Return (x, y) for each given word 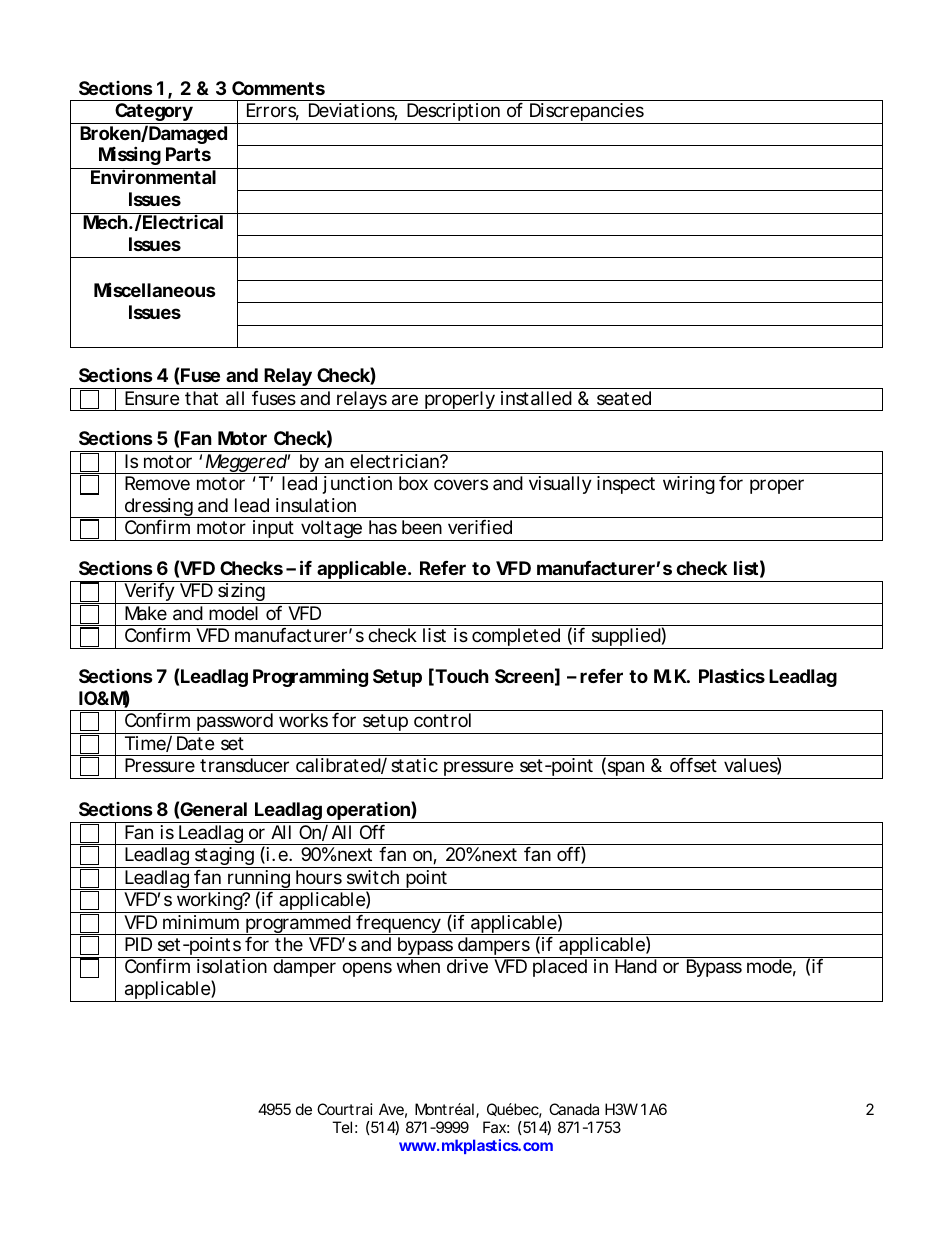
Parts (188, 154)
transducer (244, 765)
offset (693, 765)
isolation (232, 966)
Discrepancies (587, 113)
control (442, 720)
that (201, 398)
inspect (626, 485)
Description (453, 113)
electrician (395, 461)
